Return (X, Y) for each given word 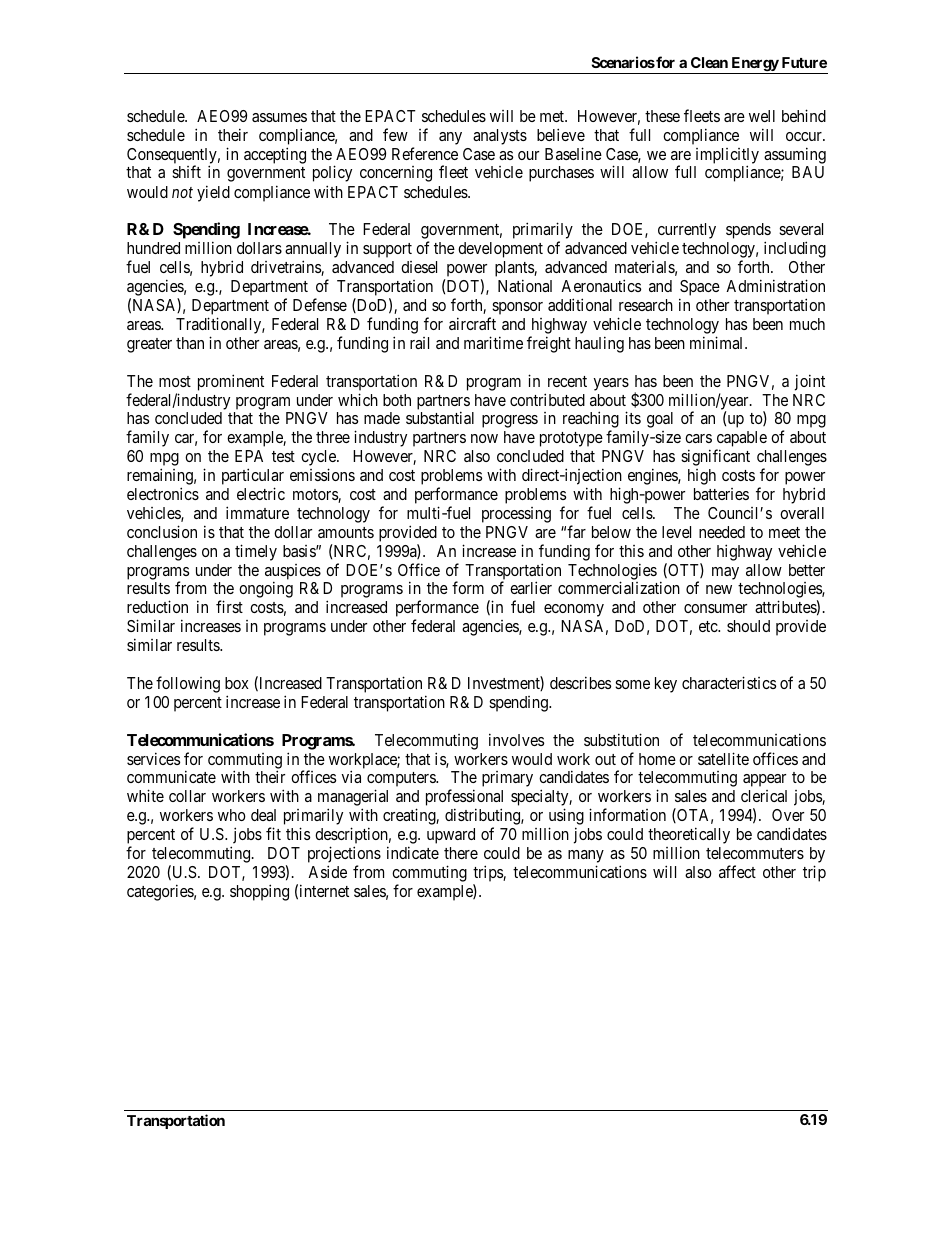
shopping (259, 892)
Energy (754, 65)
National (525, 285)
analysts (500, 137)
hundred (153, 248)
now (484, 438)
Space (699, 289)
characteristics (729, 682)
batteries (721, 494)
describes (580, 682)
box (237, 683)
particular (253, 478)
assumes (279, 117)
